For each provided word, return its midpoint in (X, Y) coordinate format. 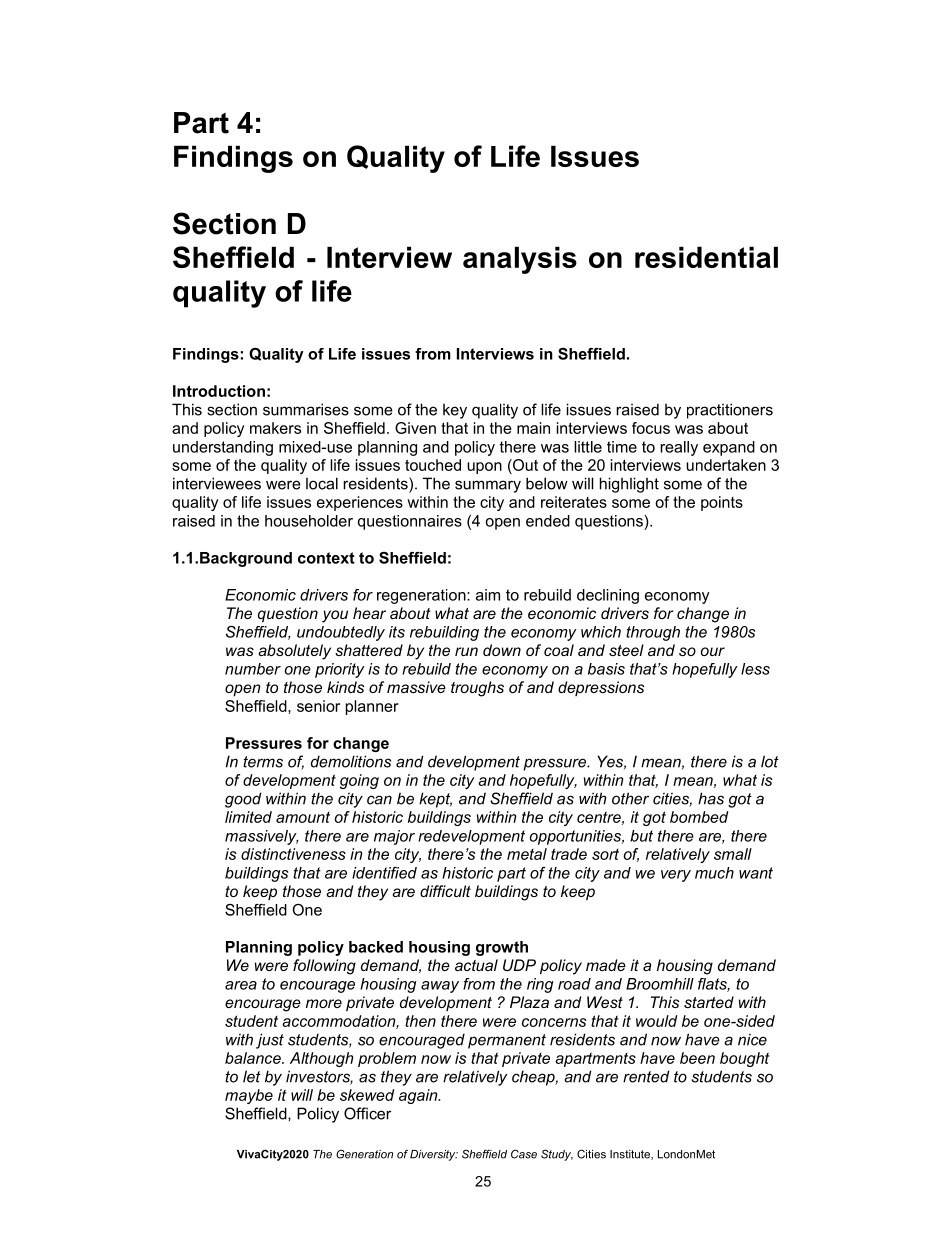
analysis (520, 260)
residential (706, 257)
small (733, 854)
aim (488, 595)
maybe (249, 1096)
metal (527, 854)
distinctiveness (293, 854)
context (326, 558)
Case (524, 1154)
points (722, 503)
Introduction (219, 391)
